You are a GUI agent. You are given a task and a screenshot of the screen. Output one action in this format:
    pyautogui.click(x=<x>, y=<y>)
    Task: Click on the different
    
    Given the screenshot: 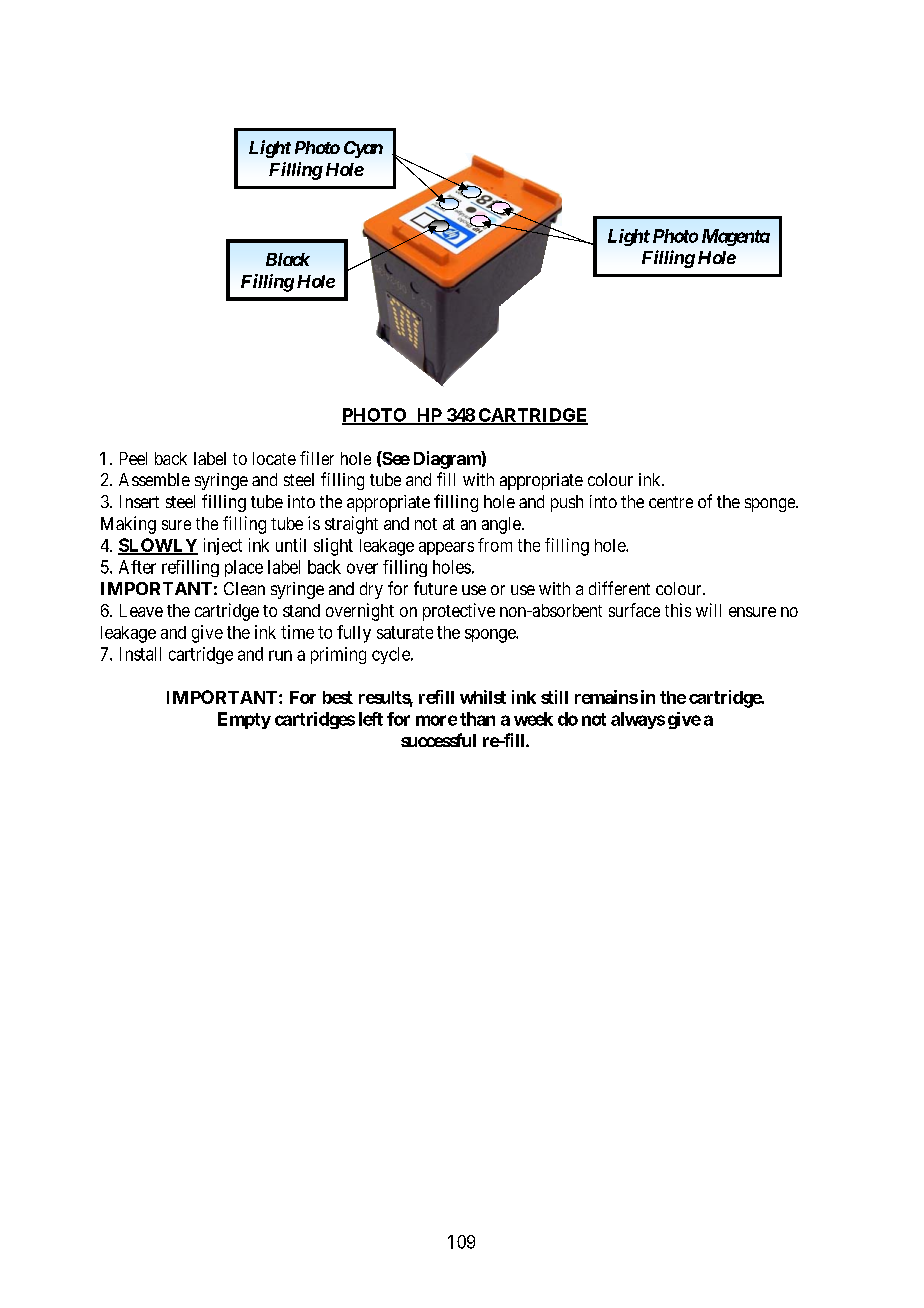 What is the action you would take?
    pyautogui.click(x=619, y=588)
